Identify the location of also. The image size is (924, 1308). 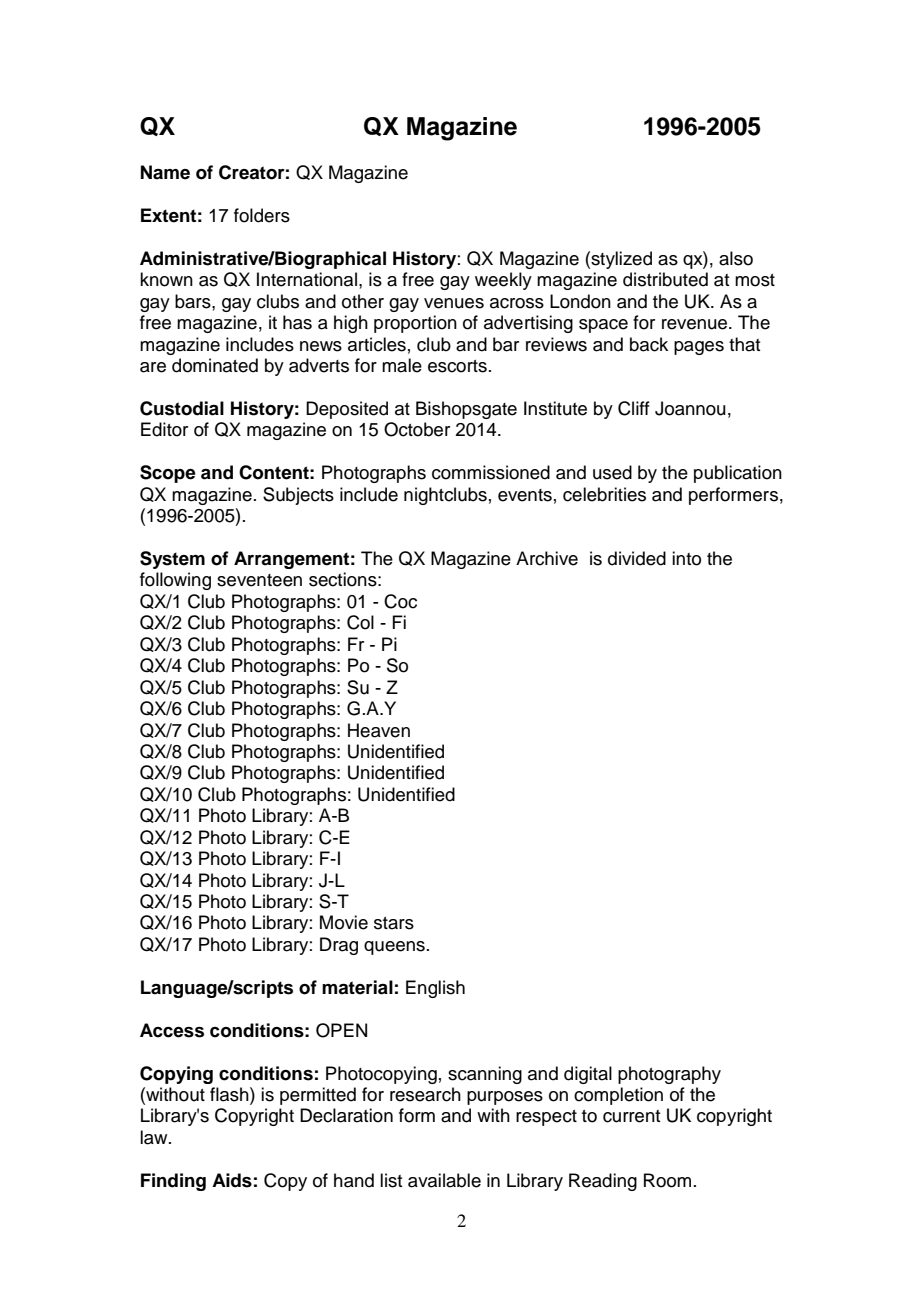
(736, 258).
